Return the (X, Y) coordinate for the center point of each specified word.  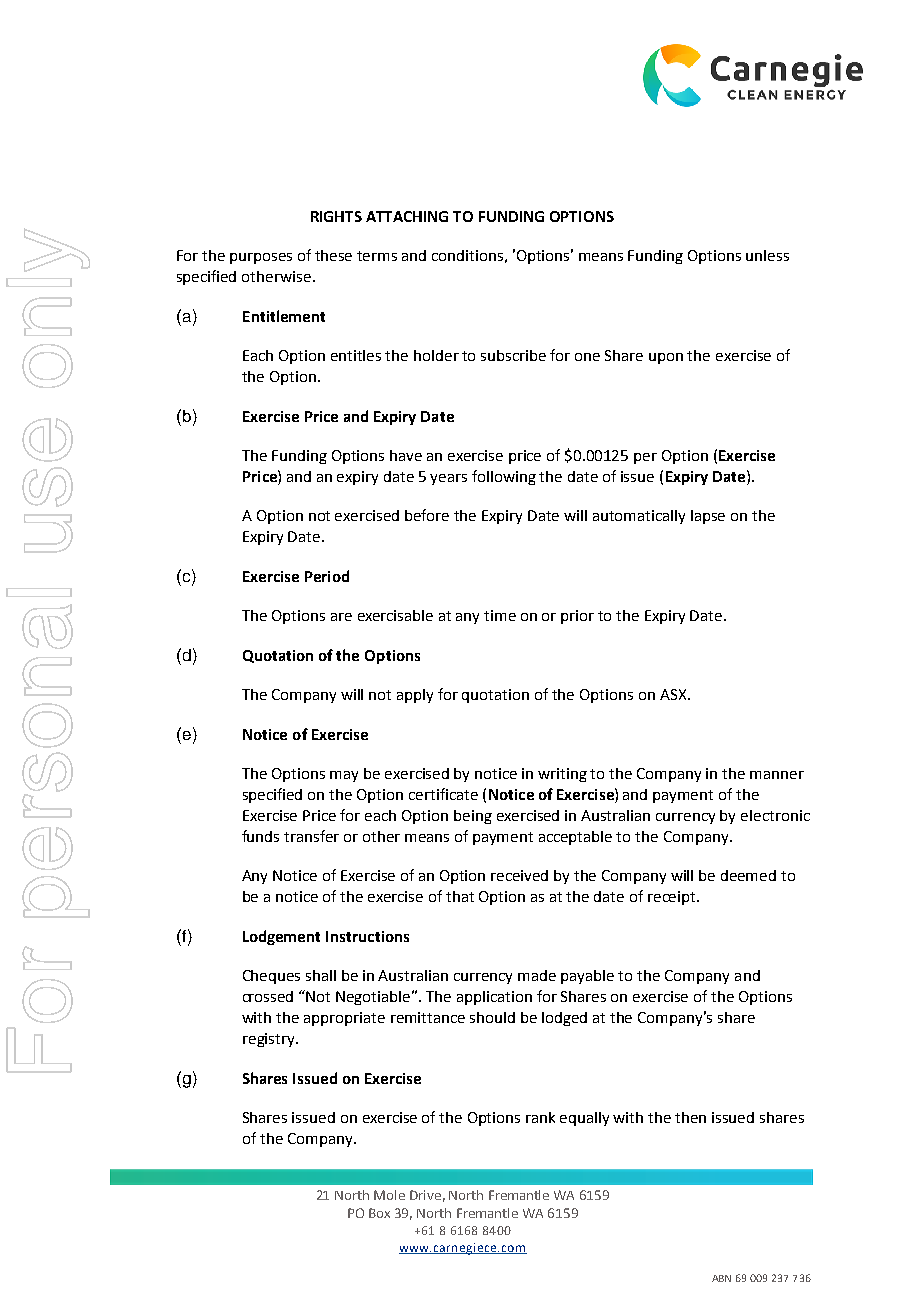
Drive (425, 1195)
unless (767, 255)
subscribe (513, 355)
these (333, 255)
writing (562, 775)
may (344, 776)
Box (379, 1213)
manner (777, 775)
